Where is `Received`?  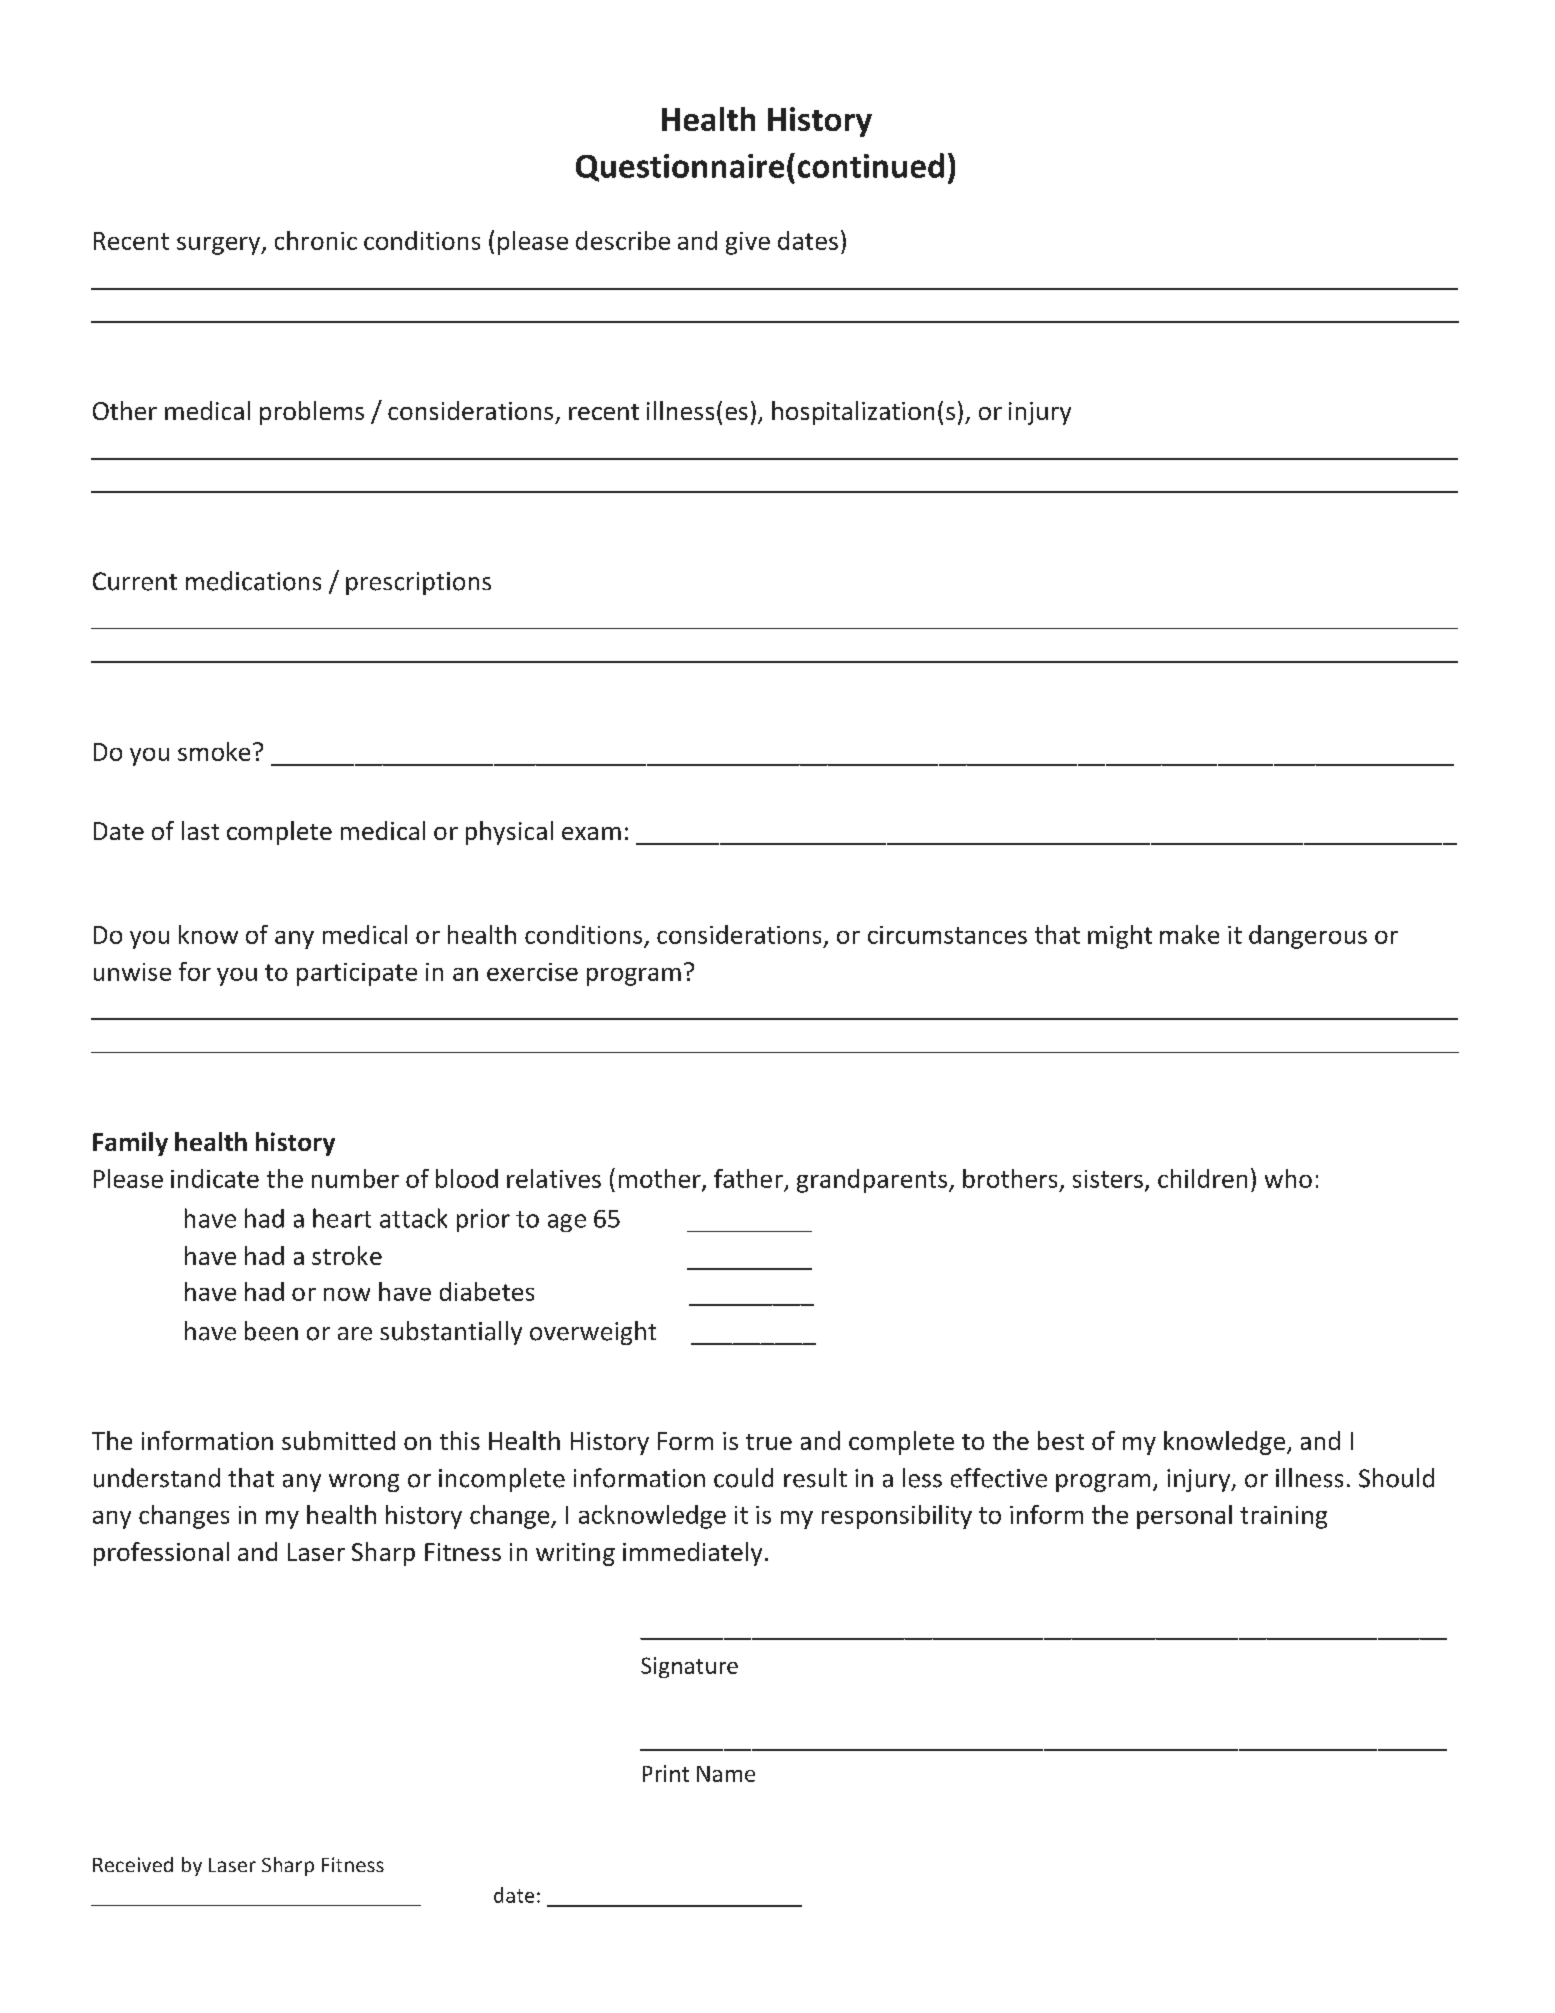
Received is located at coordinates (133, 1864).
